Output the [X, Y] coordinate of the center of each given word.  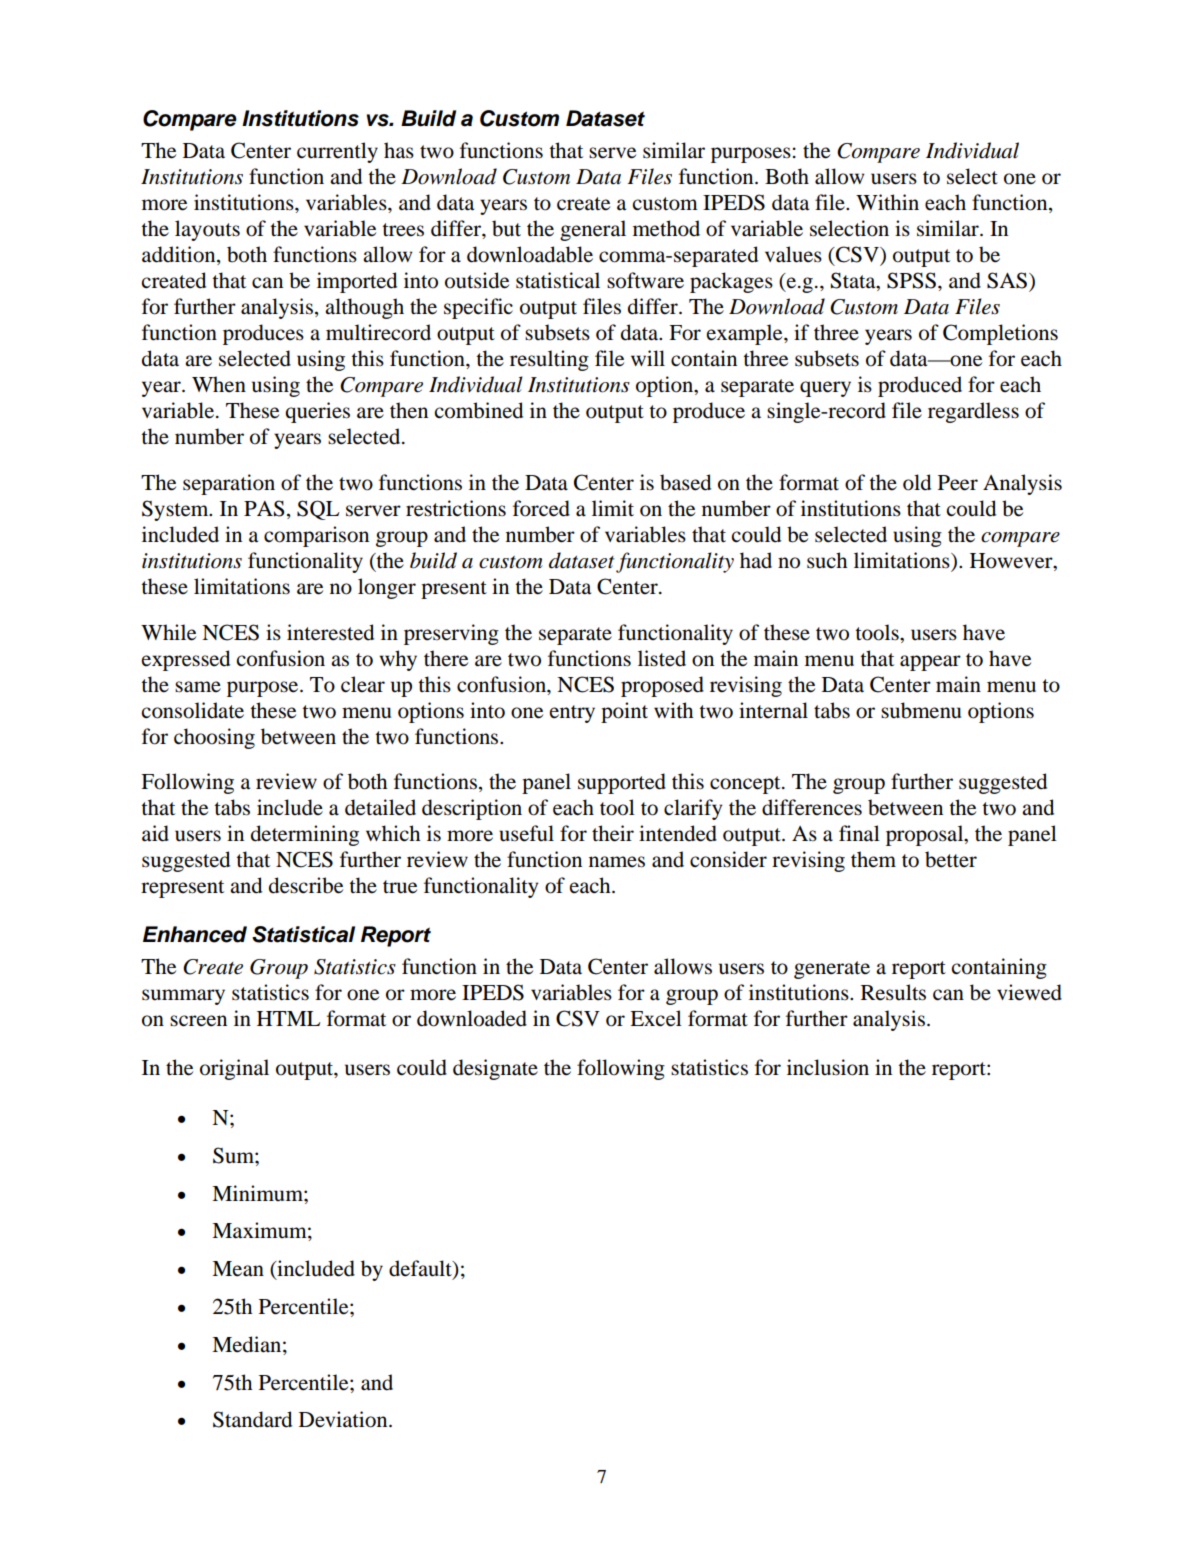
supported [622, 783]
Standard [252, 1419]
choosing [214, 738]
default [421, 1269]
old [917, 482]
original [234, 1069]
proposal [926, 835]
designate [495, 1069]
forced [541, 508]
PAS [264, 508]
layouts [207, 230]
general [593, 230]
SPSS [911, 280]
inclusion [828, 1067]
